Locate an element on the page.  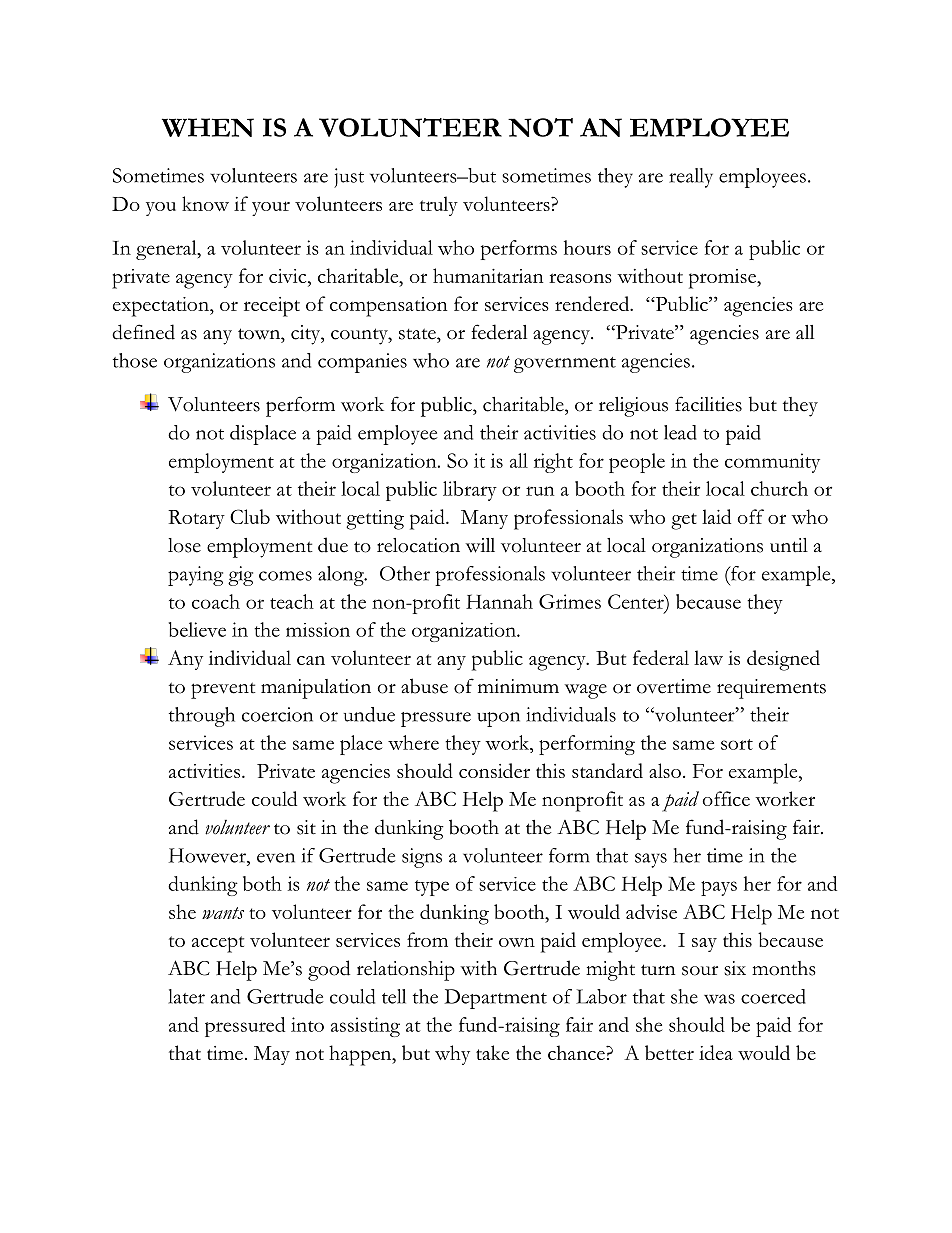
later is located at coordinates (186, 996).
